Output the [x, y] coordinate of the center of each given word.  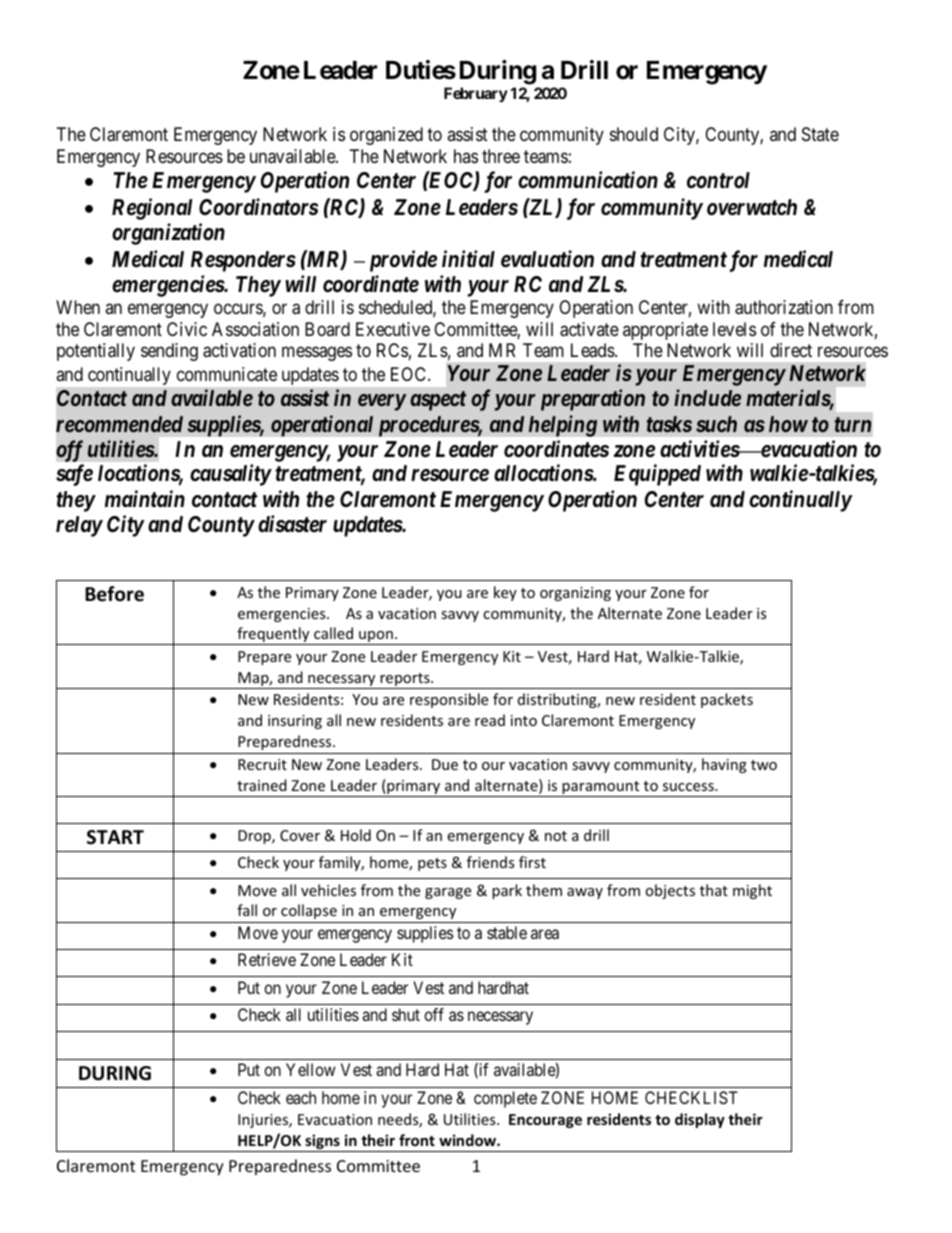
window [468, 1140]
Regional [152, 209]
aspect [438, 401]
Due [445, 764]
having [724, 765]
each [301, 1097]
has [466, 156]
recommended [119, 424]
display [700, 1120]
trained [262, 785]
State [820, 134]
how [788, 424]
